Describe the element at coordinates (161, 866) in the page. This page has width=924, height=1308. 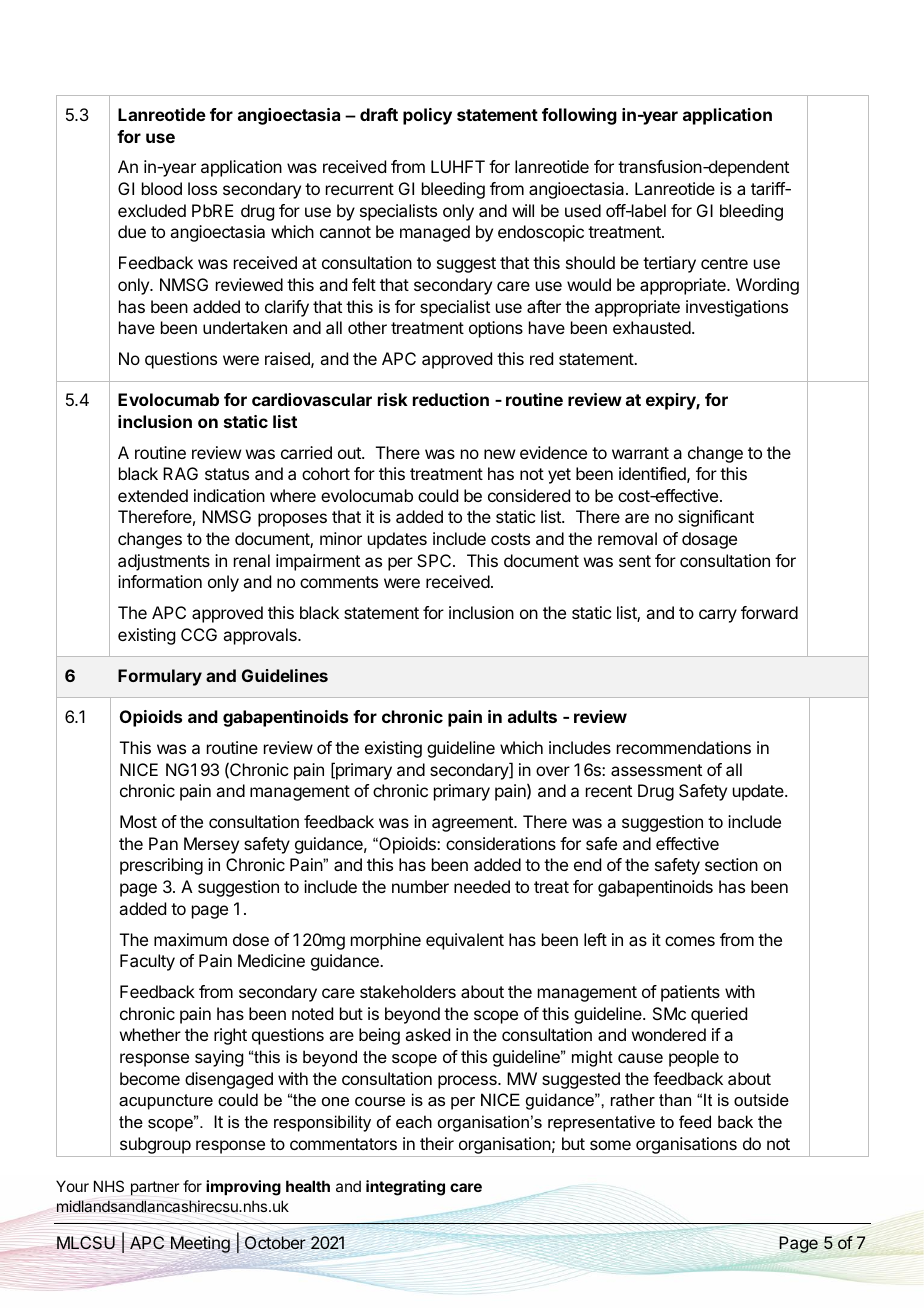
I see `prescribing` at that location.
